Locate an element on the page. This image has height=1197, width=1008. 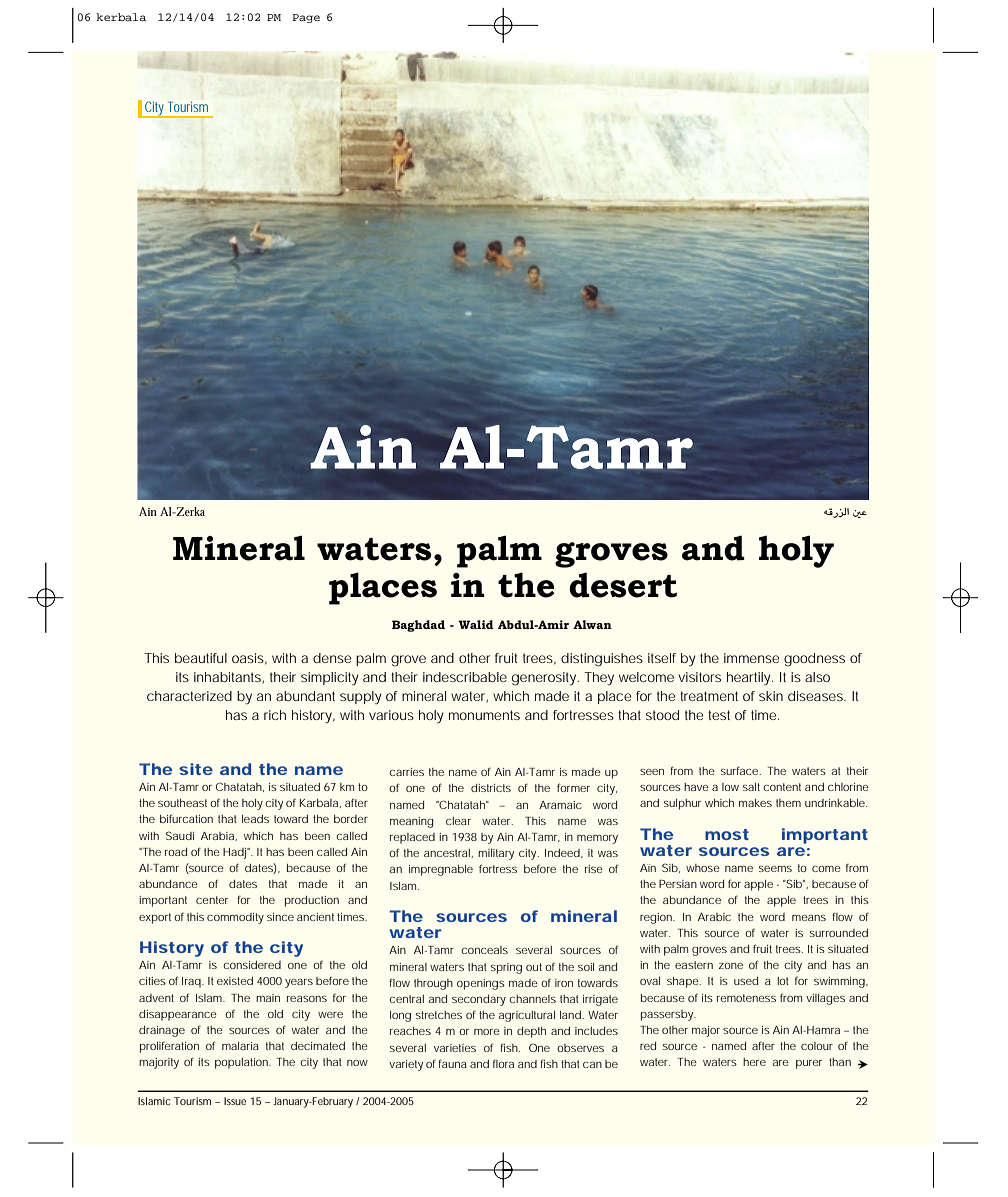
skin is located at coordinates (771, 696).
